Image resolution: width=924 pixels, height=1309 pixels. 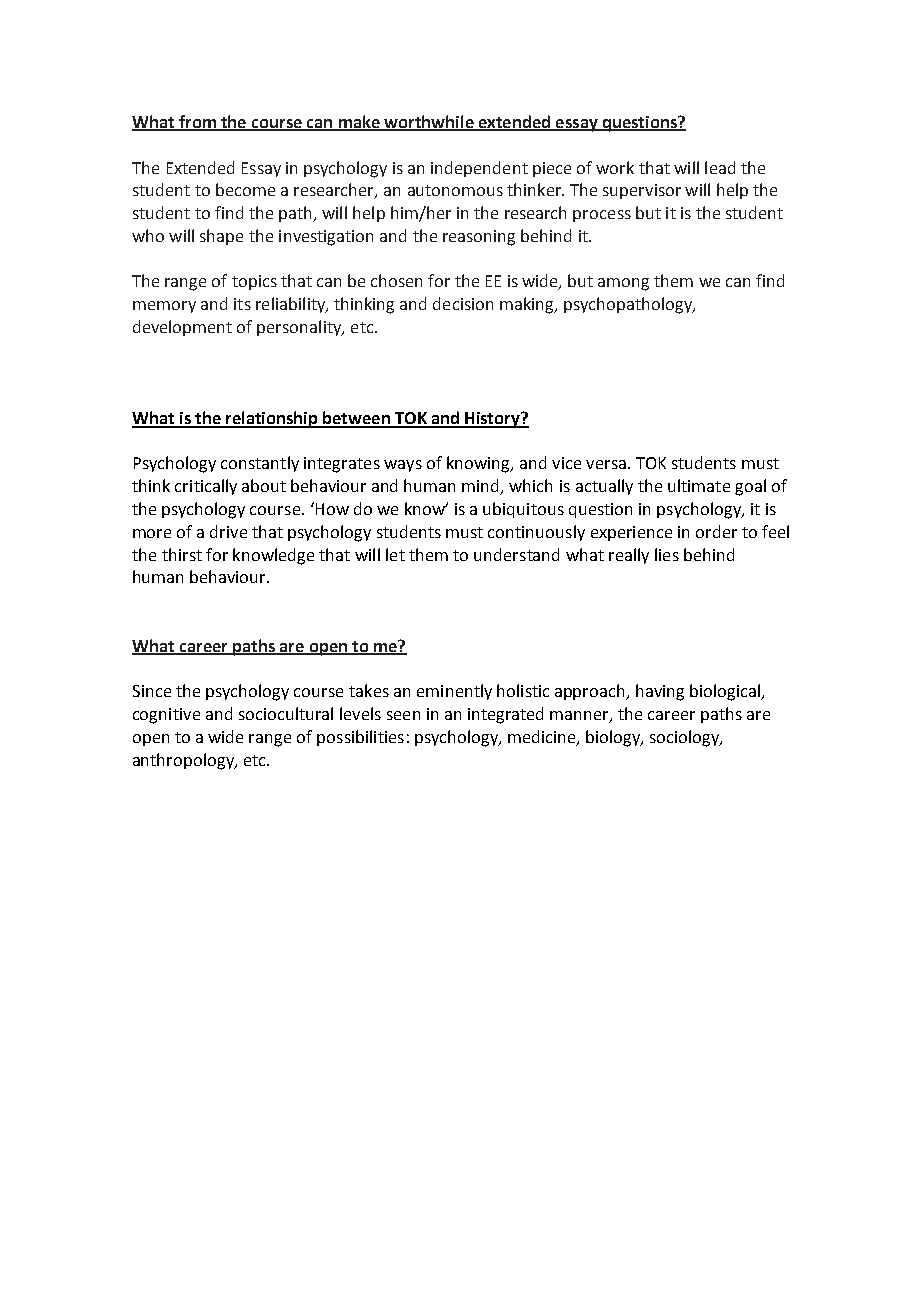 I want to click on lead, so click(x=720, y=167).
